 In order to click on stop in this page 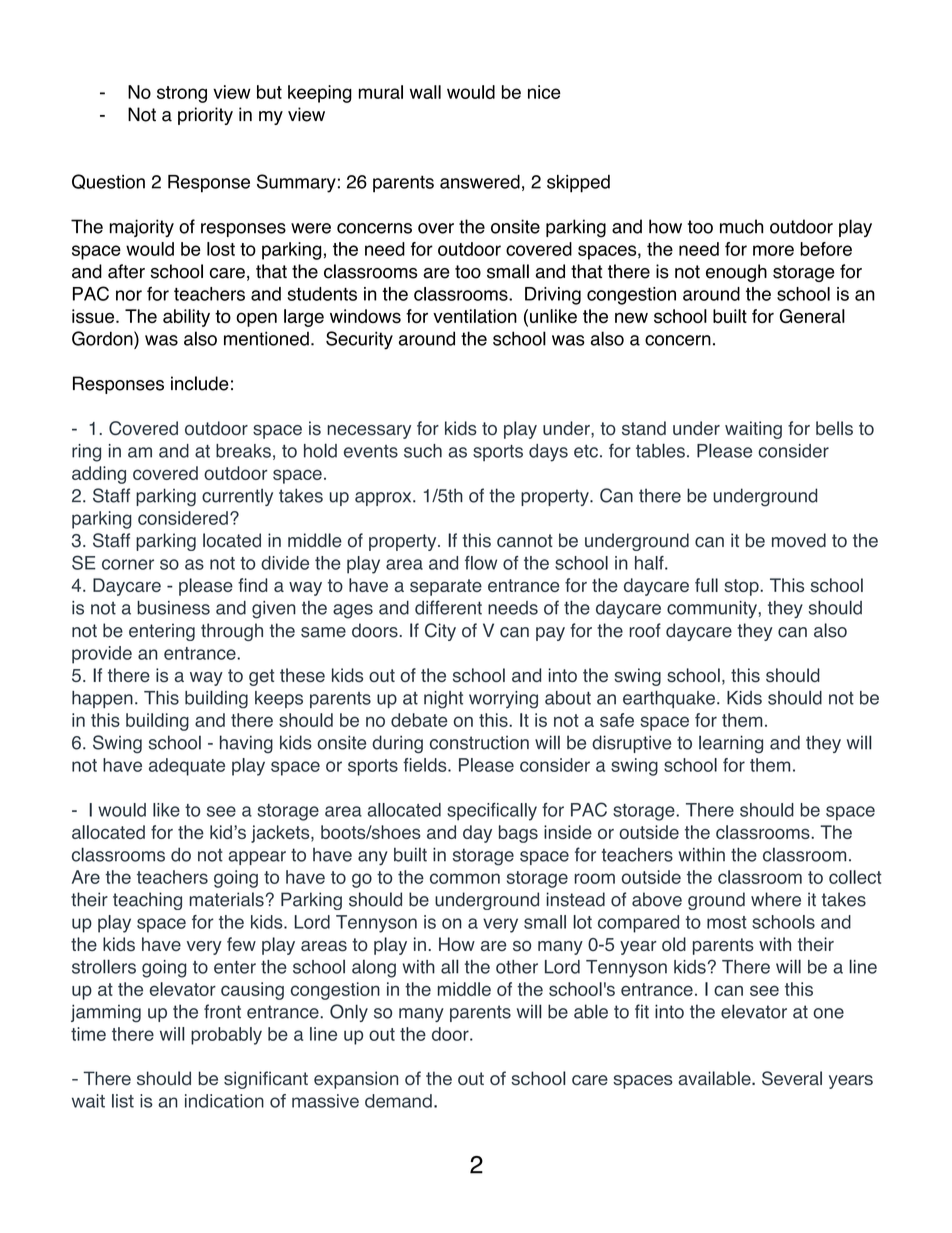, I will do `click(742, 587)`.
